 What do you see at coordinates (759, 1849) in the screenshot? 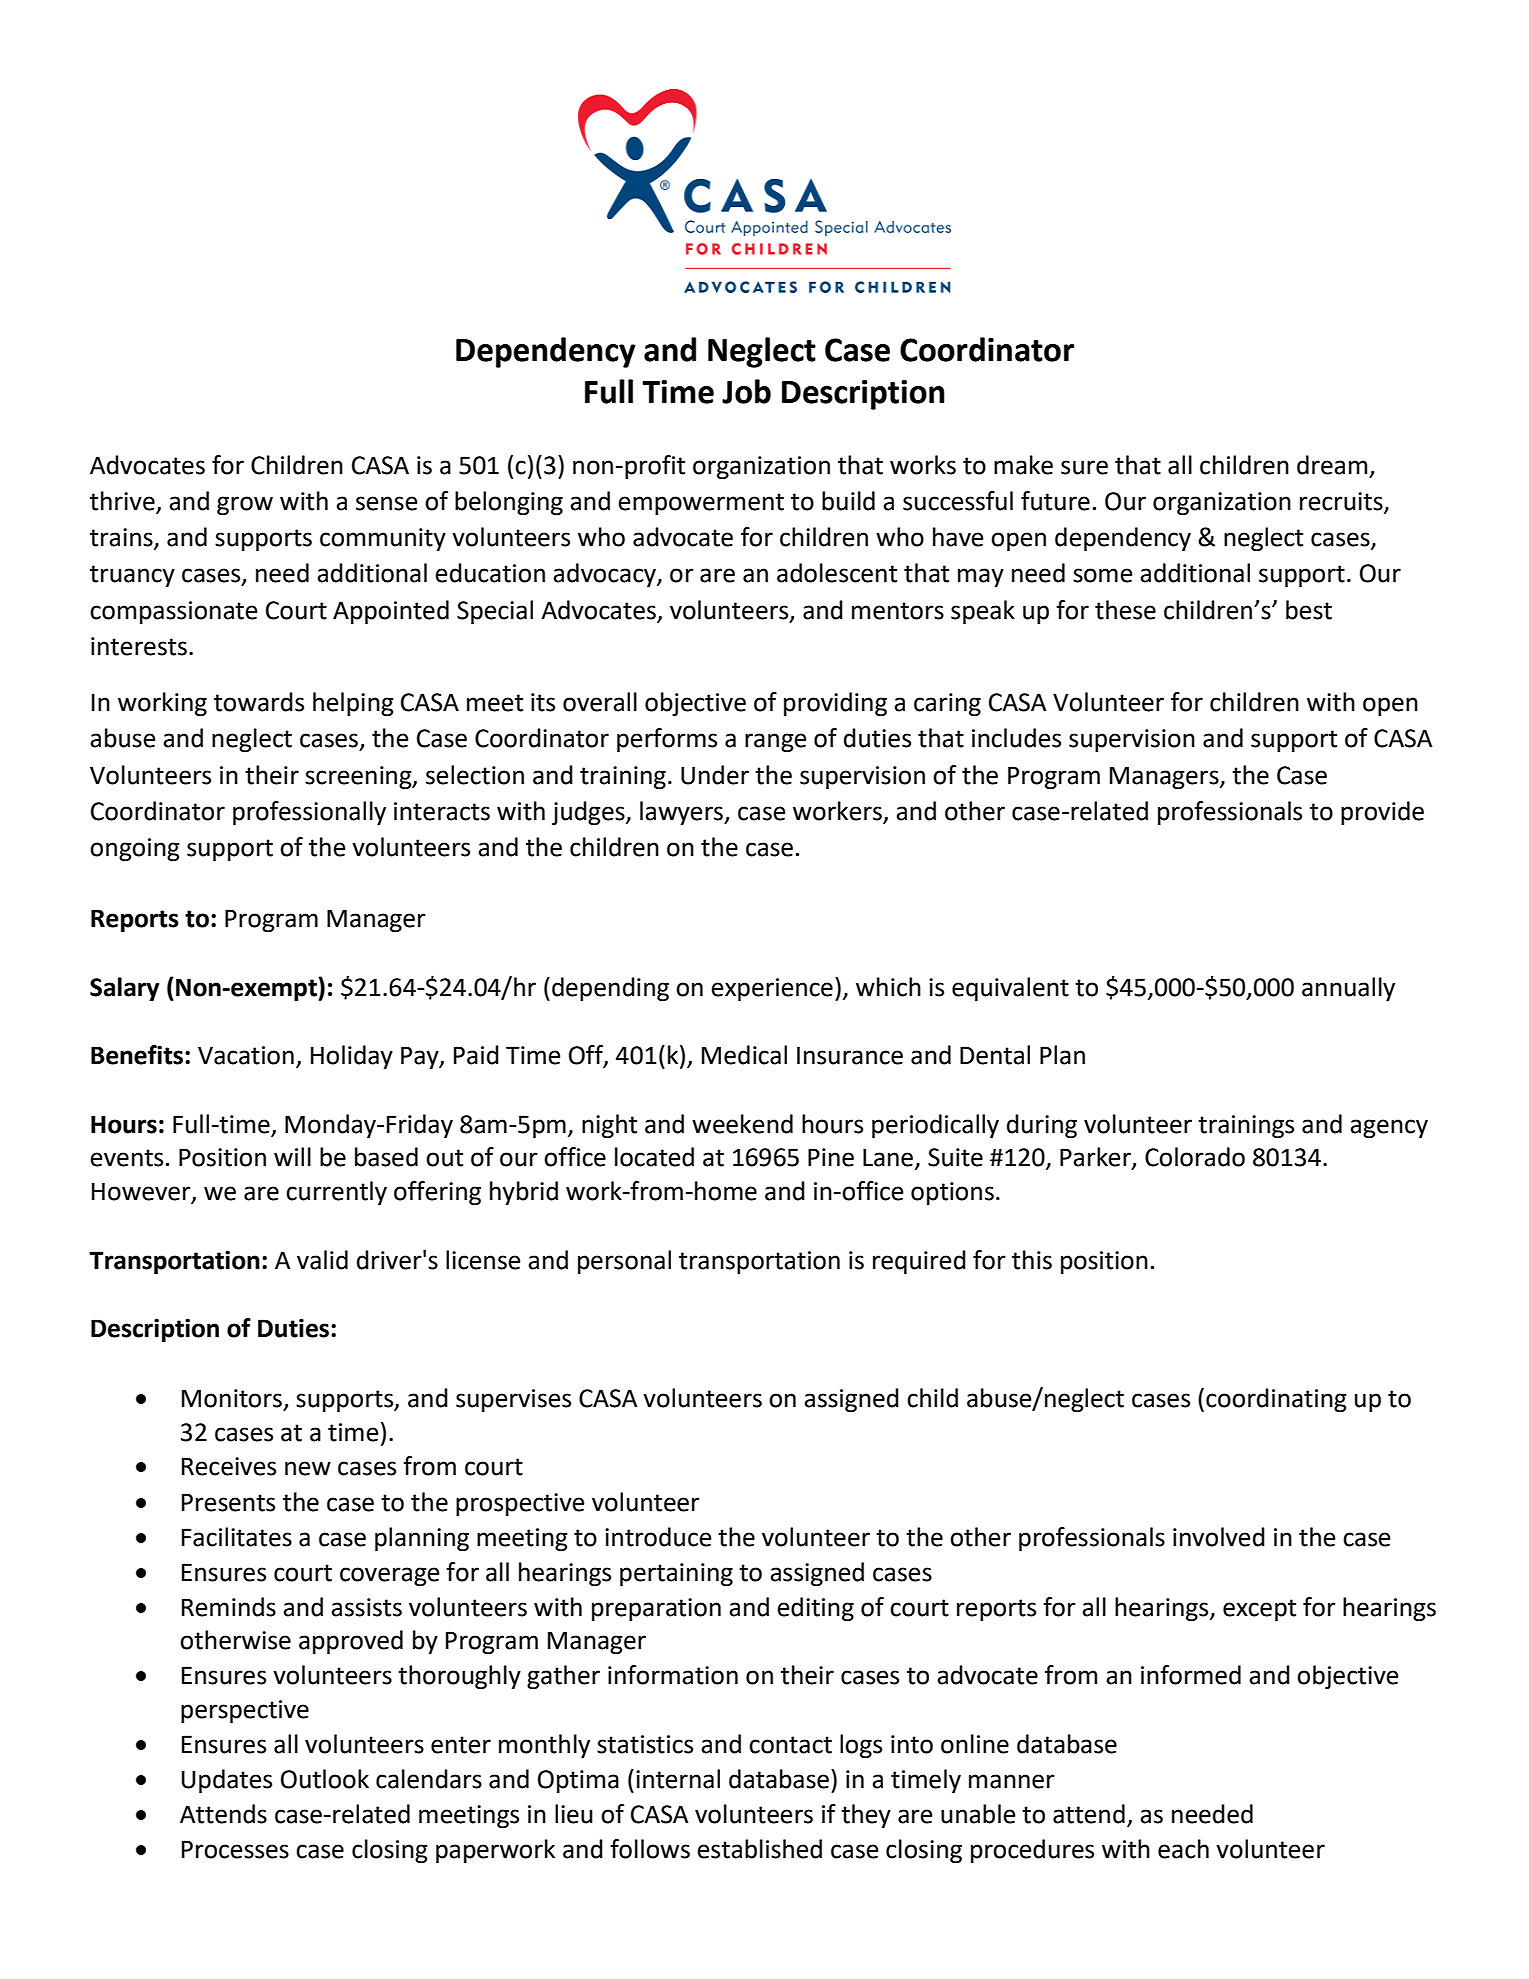
I see `established` at bounding box center [759, 1849].
